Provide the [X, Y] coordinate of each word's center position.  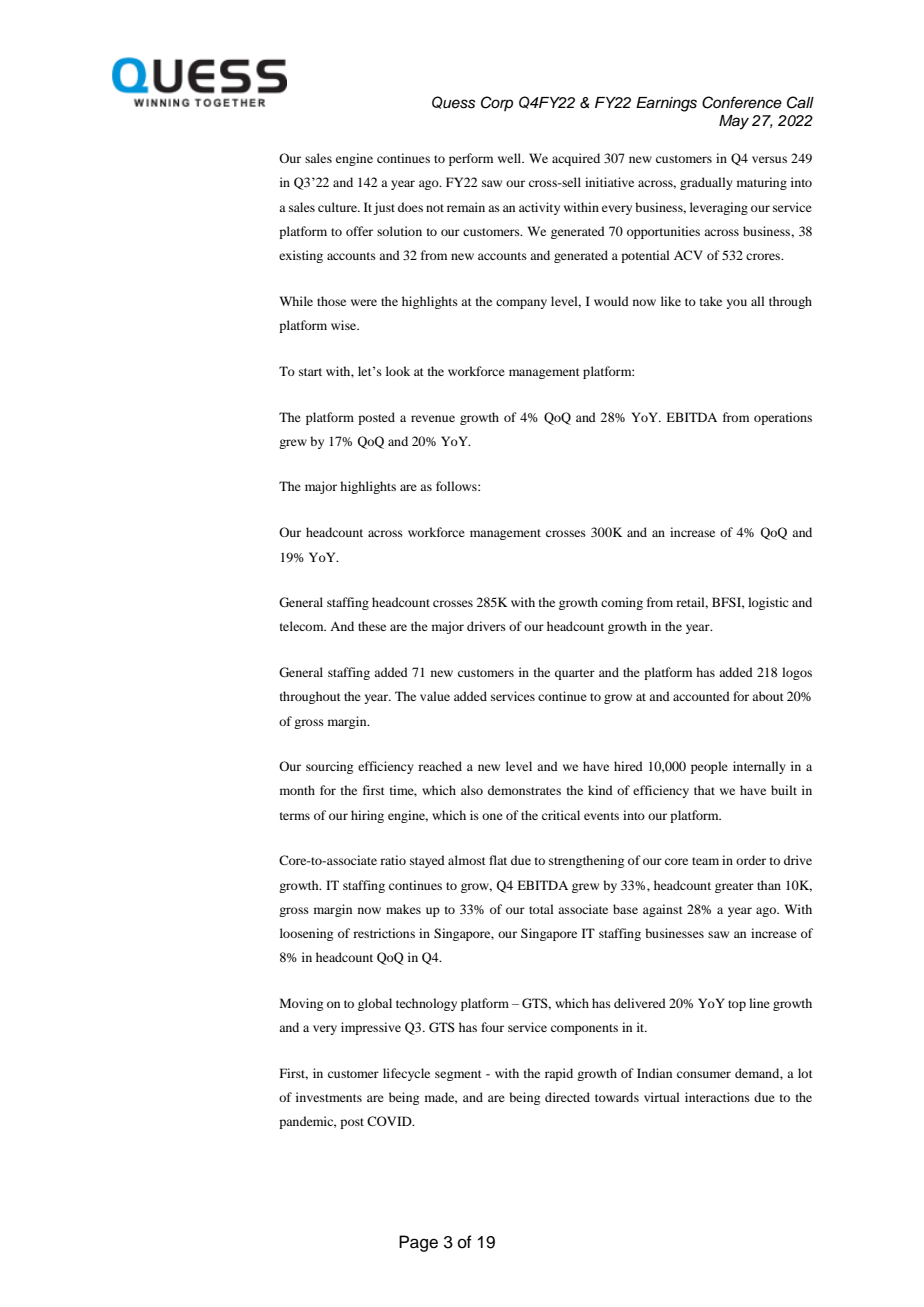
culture [338, 207]
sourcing [329, 767]
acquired [576, 159]
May [734, 122]
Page [418, 1243]
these [372, 626]
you [736, 304]
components [584, 1029]
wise [345, 325]
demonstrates [524, 790]
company [521, 304]
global [375, 1004]
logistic [768, 603]
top [737, 1005]
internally [759, 767]
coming [622, 603]
